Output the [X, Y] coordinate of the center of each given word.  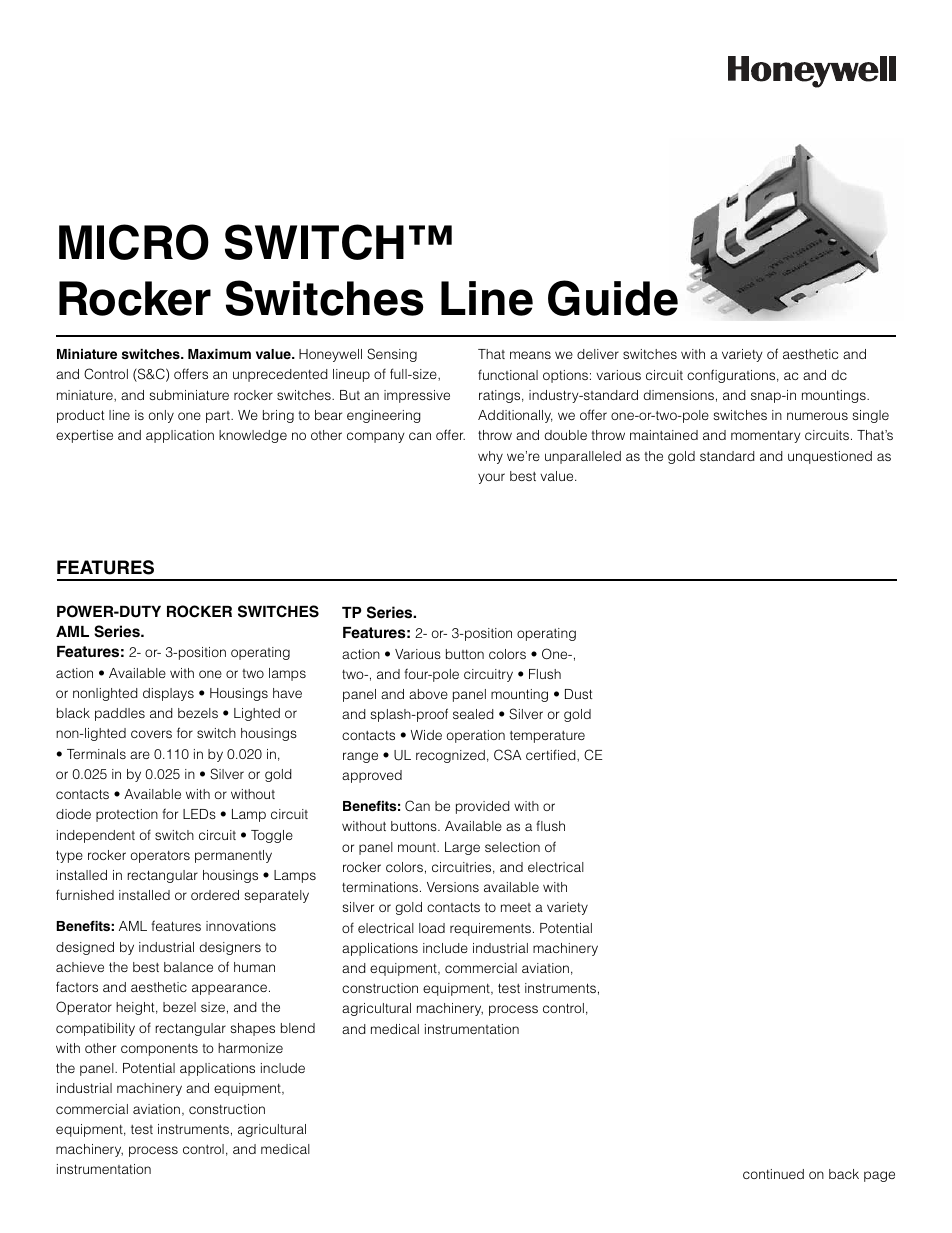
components [159, 1050]
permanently [233, 856]
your [491, 478]
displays [168, 694]
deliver [598, 354]
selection [512, 847]
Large [462, 848]
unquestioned [830, 457]
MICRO [134, 242]
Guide [613, 298]
